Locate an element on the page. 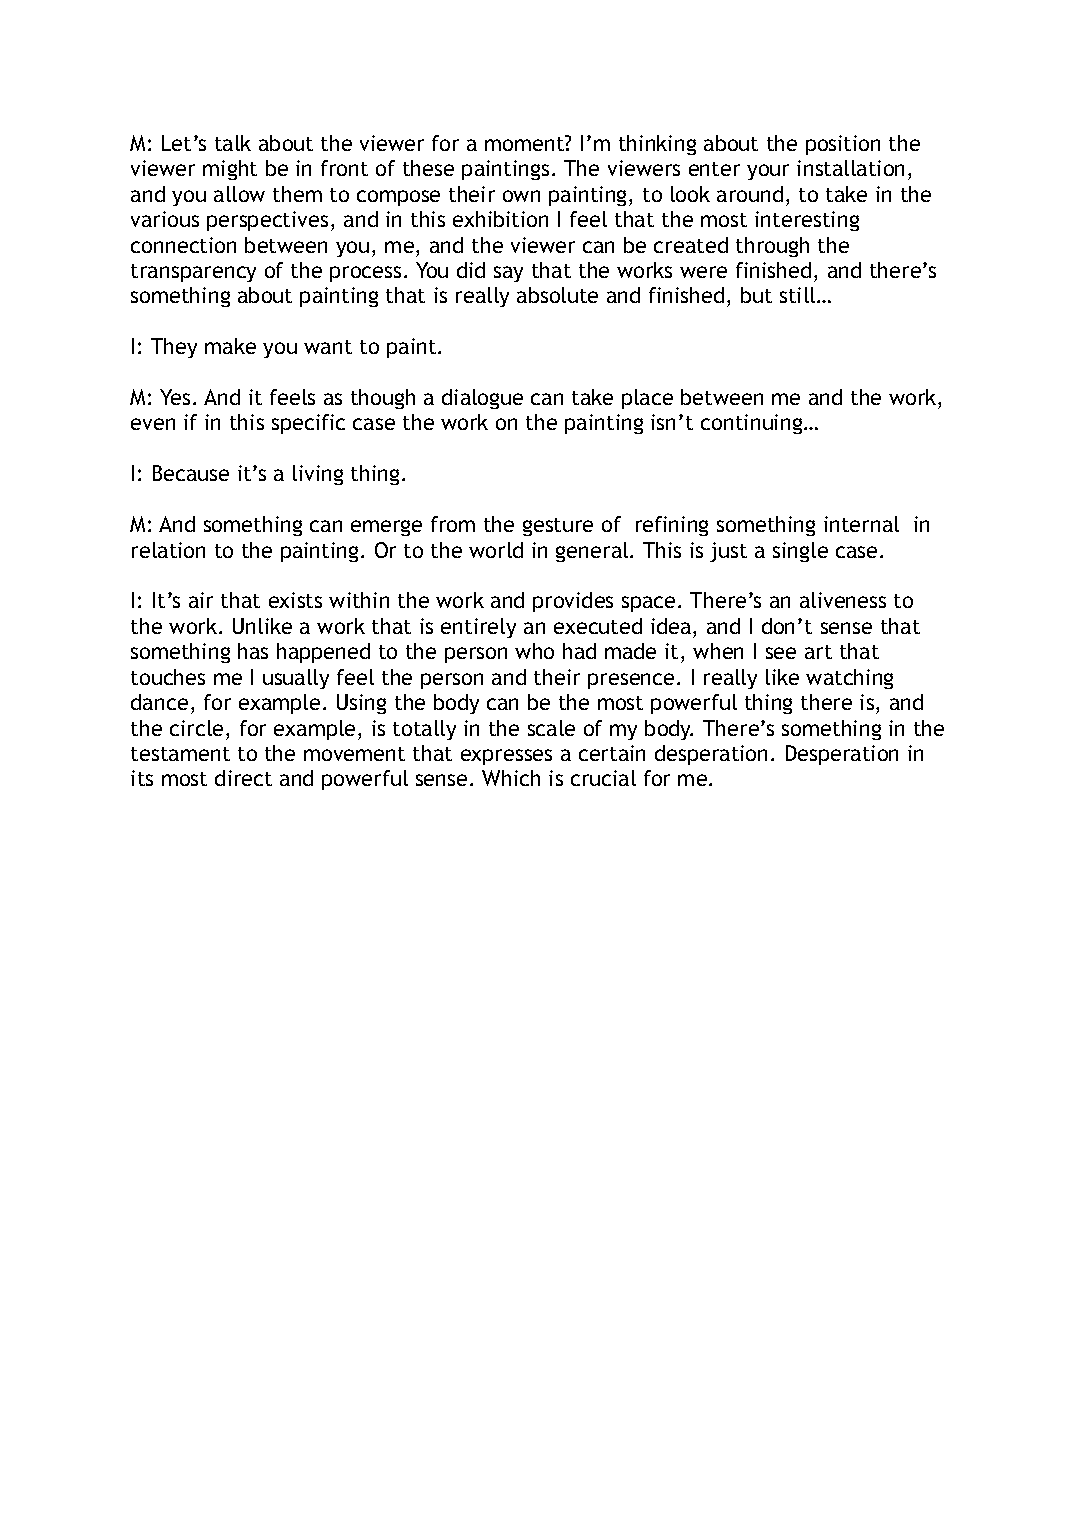 This document has width=1081, height=1529. your is located at coordinates (768, 172).
